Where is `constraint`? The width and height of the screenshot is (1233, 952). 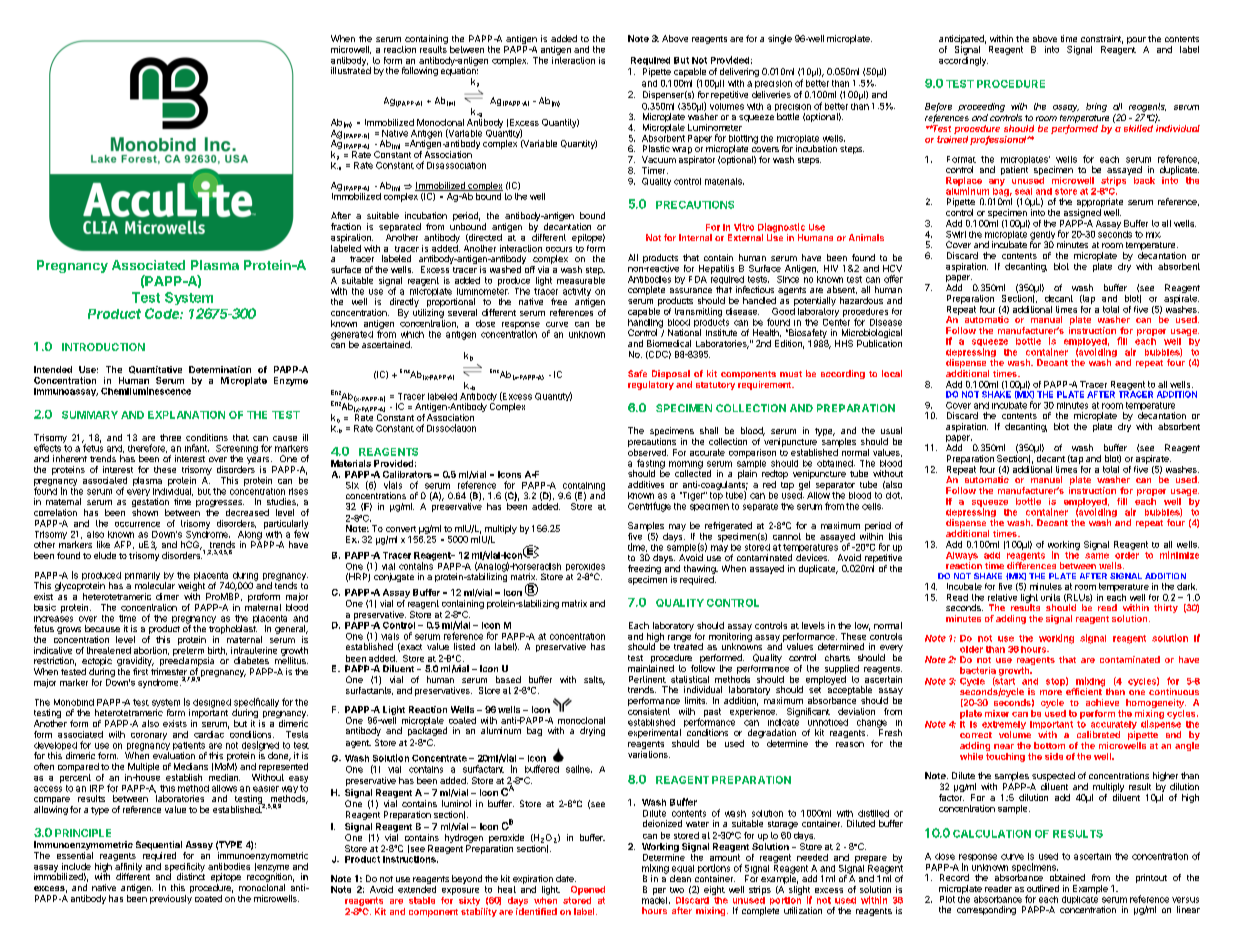 constraint is located at coordinates (1102, 39).
